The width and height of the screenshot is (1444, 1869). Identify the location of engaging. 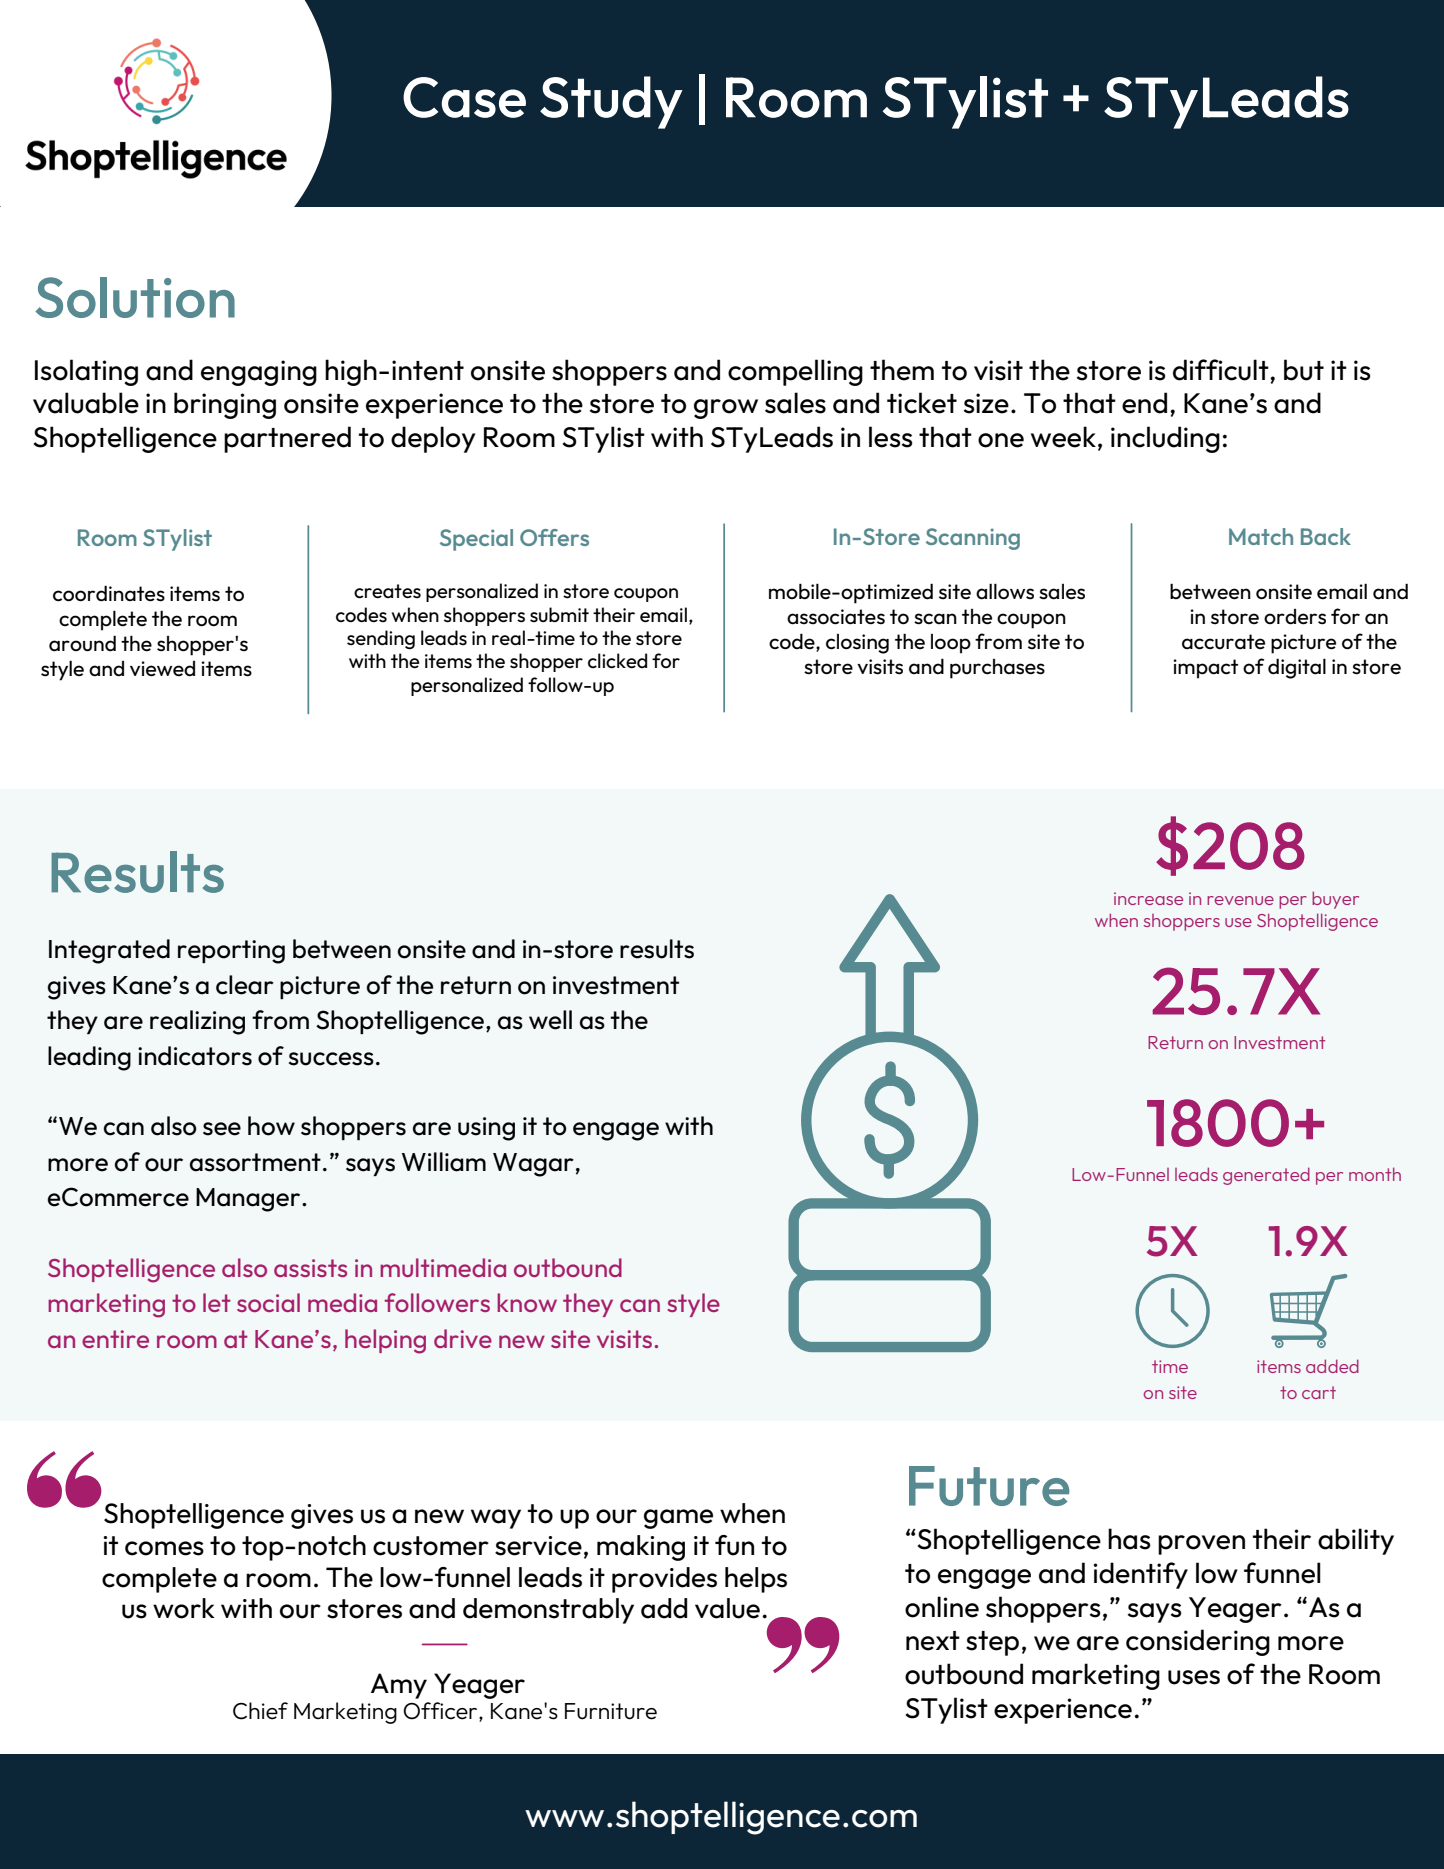
(259, 373).
